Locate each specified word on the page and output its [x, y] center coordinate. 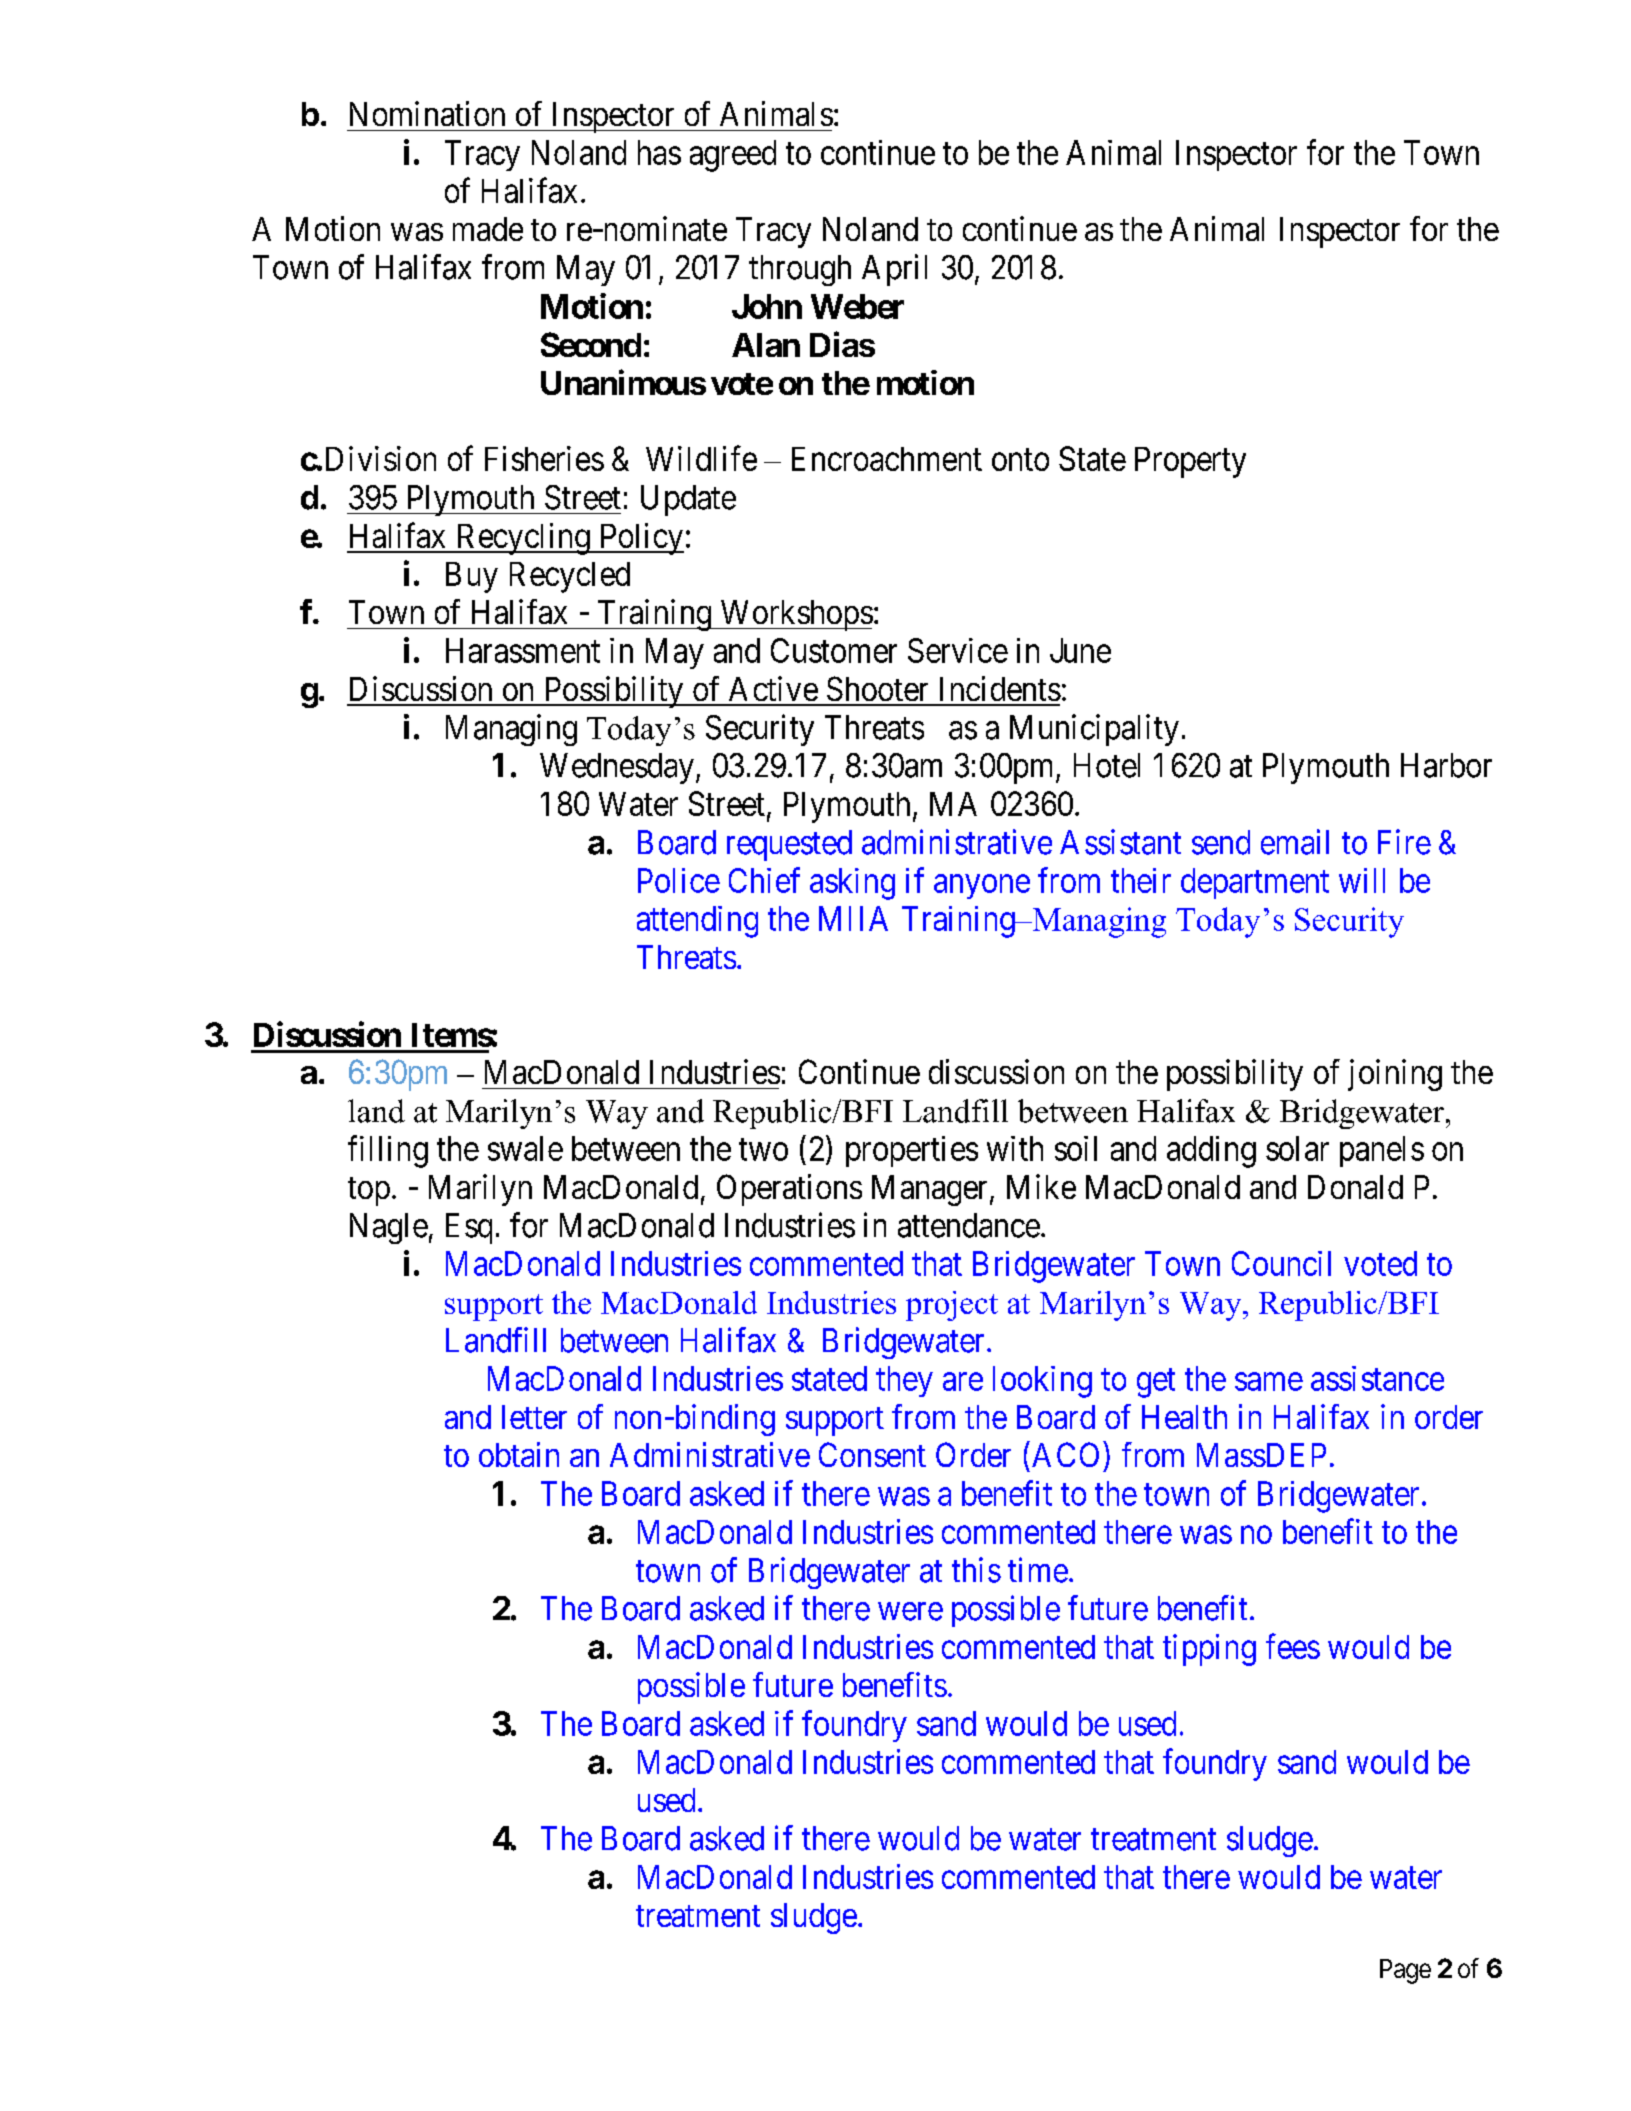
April [894, 270]
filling [388, 1151]
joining [1395, 1075]
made [488, 229]
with [1015, 1148]
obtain [519, 1454]
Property [1190, 462]
